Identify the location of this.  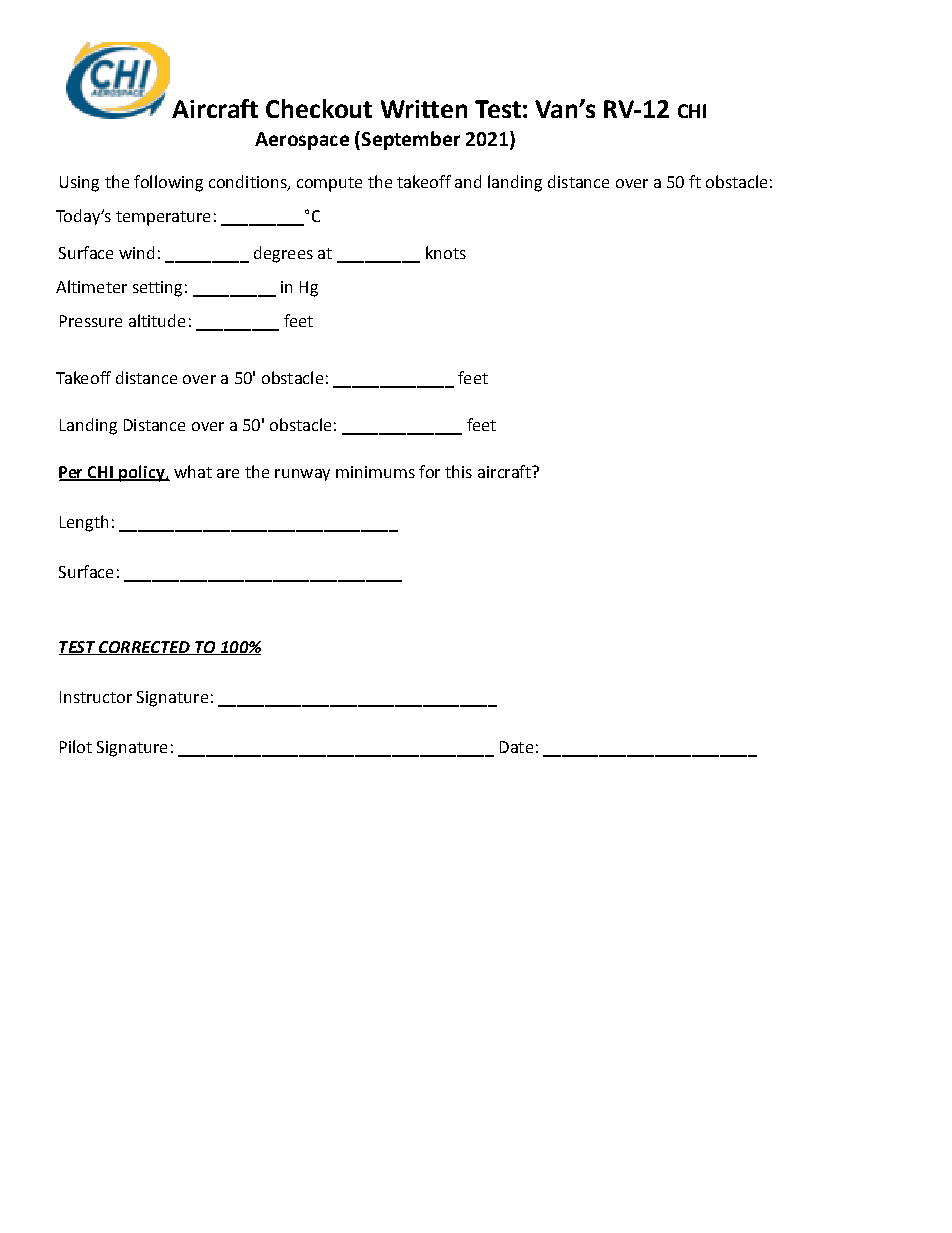
(458, 471).
